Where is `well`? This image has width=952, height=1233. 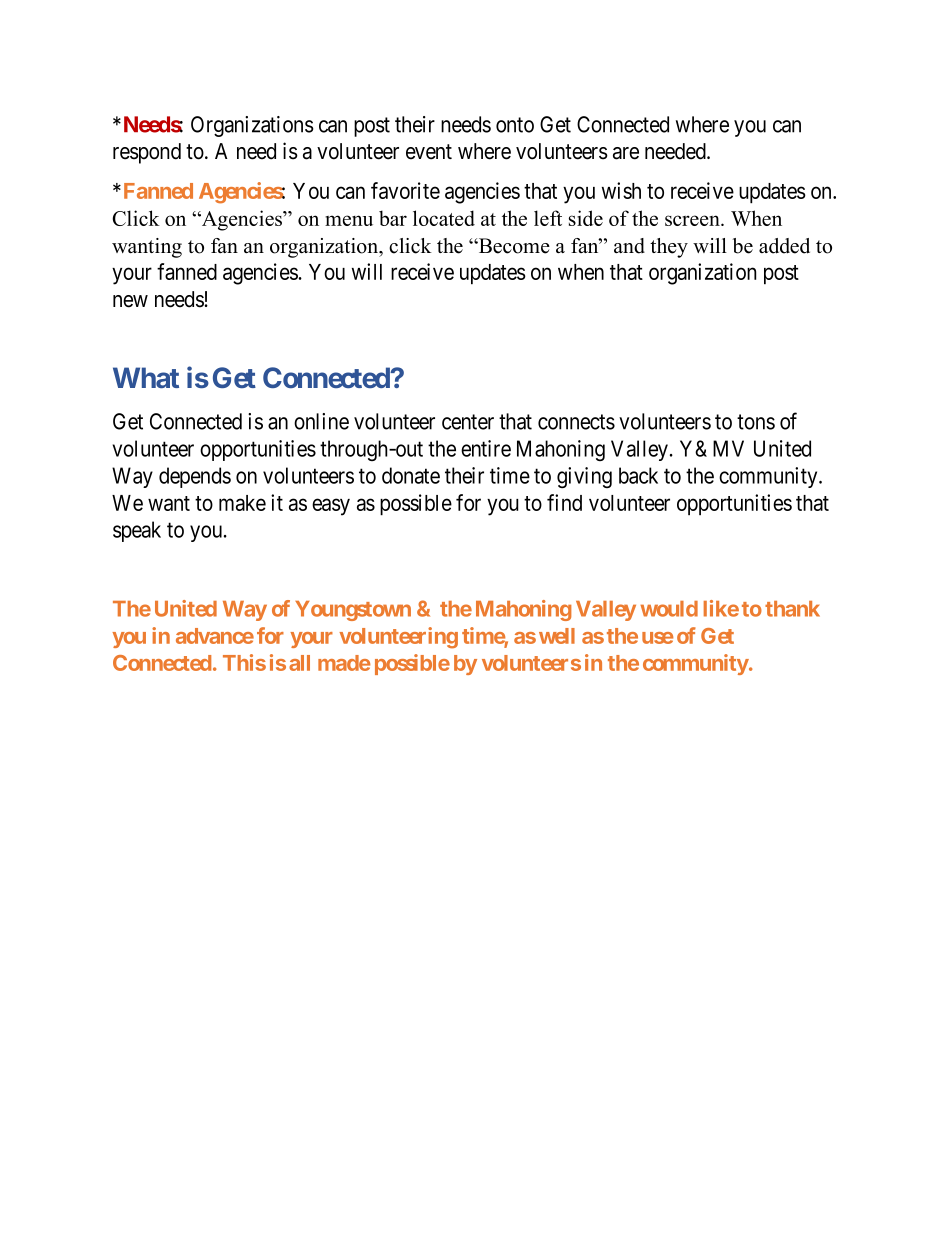 well is located at coordinates (557, 636).
